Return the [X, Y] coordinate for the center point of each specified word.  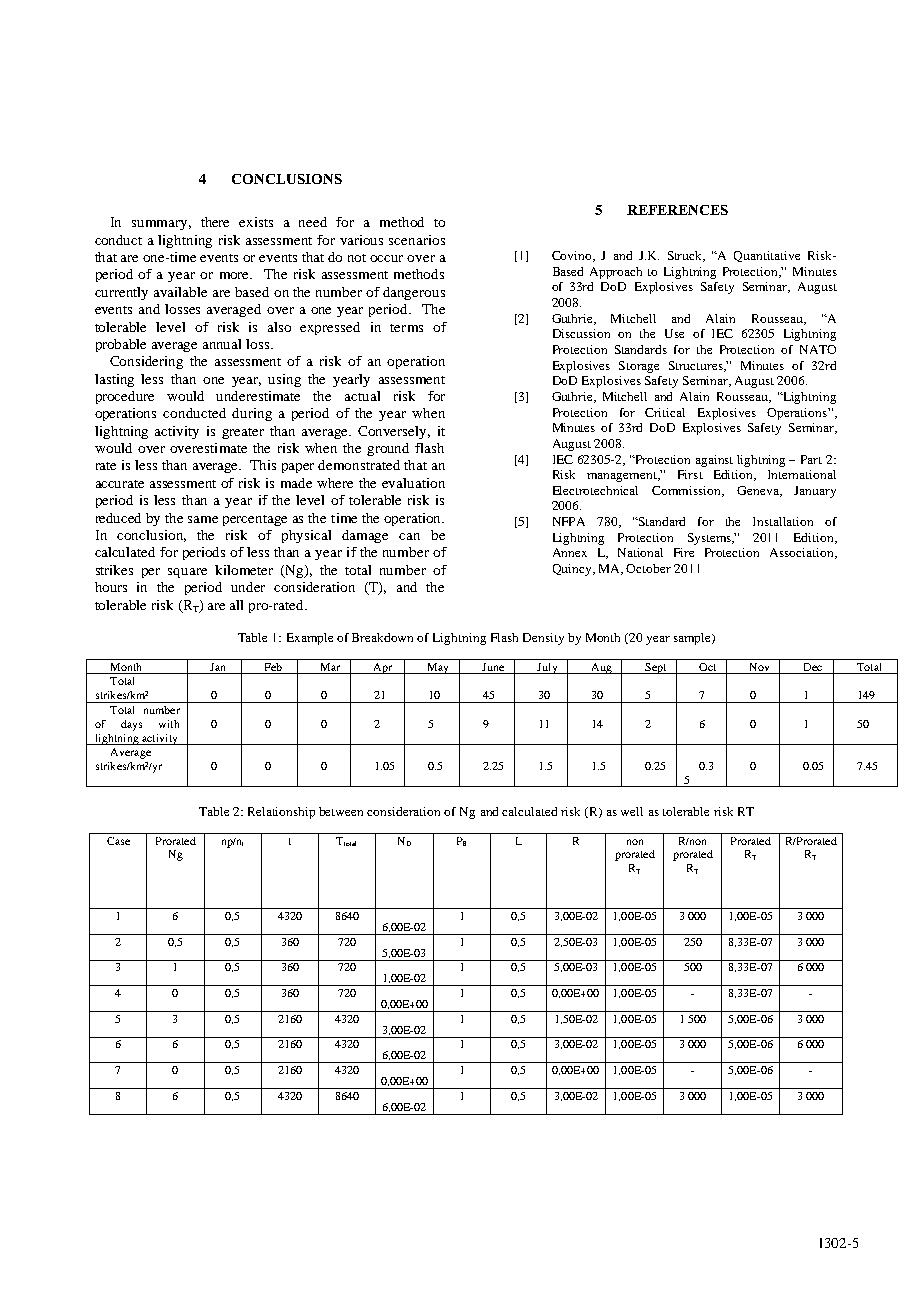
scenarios [417, 240]
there [215, 222]
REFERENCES [677, 210]
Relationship [281, 813]
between [341, 811]
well [632, 811]
